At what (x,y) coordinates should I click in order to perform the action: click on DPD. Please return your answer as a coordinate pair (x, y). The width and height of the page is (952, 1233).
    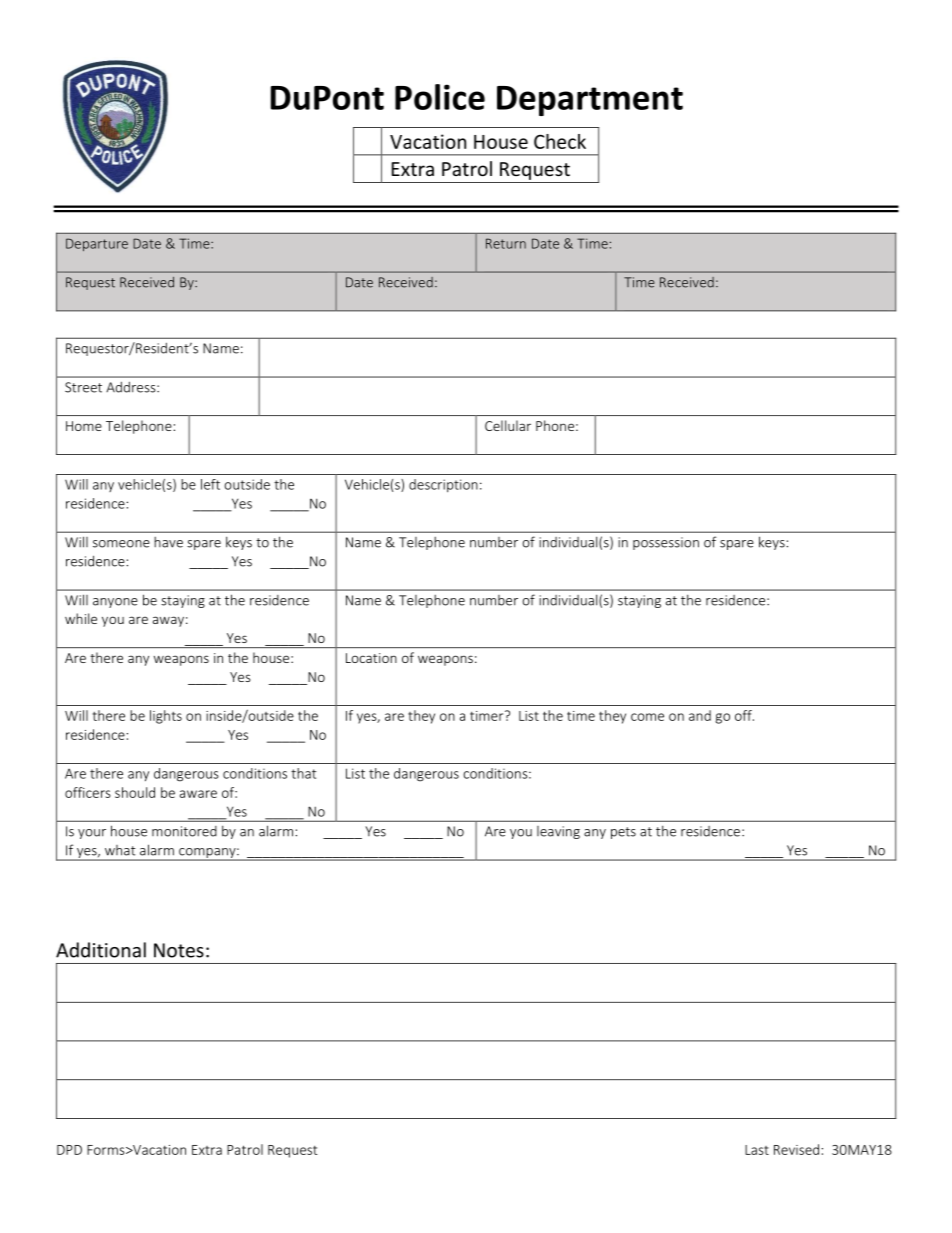
    Looking at the image, I should click on (69, 1150).
